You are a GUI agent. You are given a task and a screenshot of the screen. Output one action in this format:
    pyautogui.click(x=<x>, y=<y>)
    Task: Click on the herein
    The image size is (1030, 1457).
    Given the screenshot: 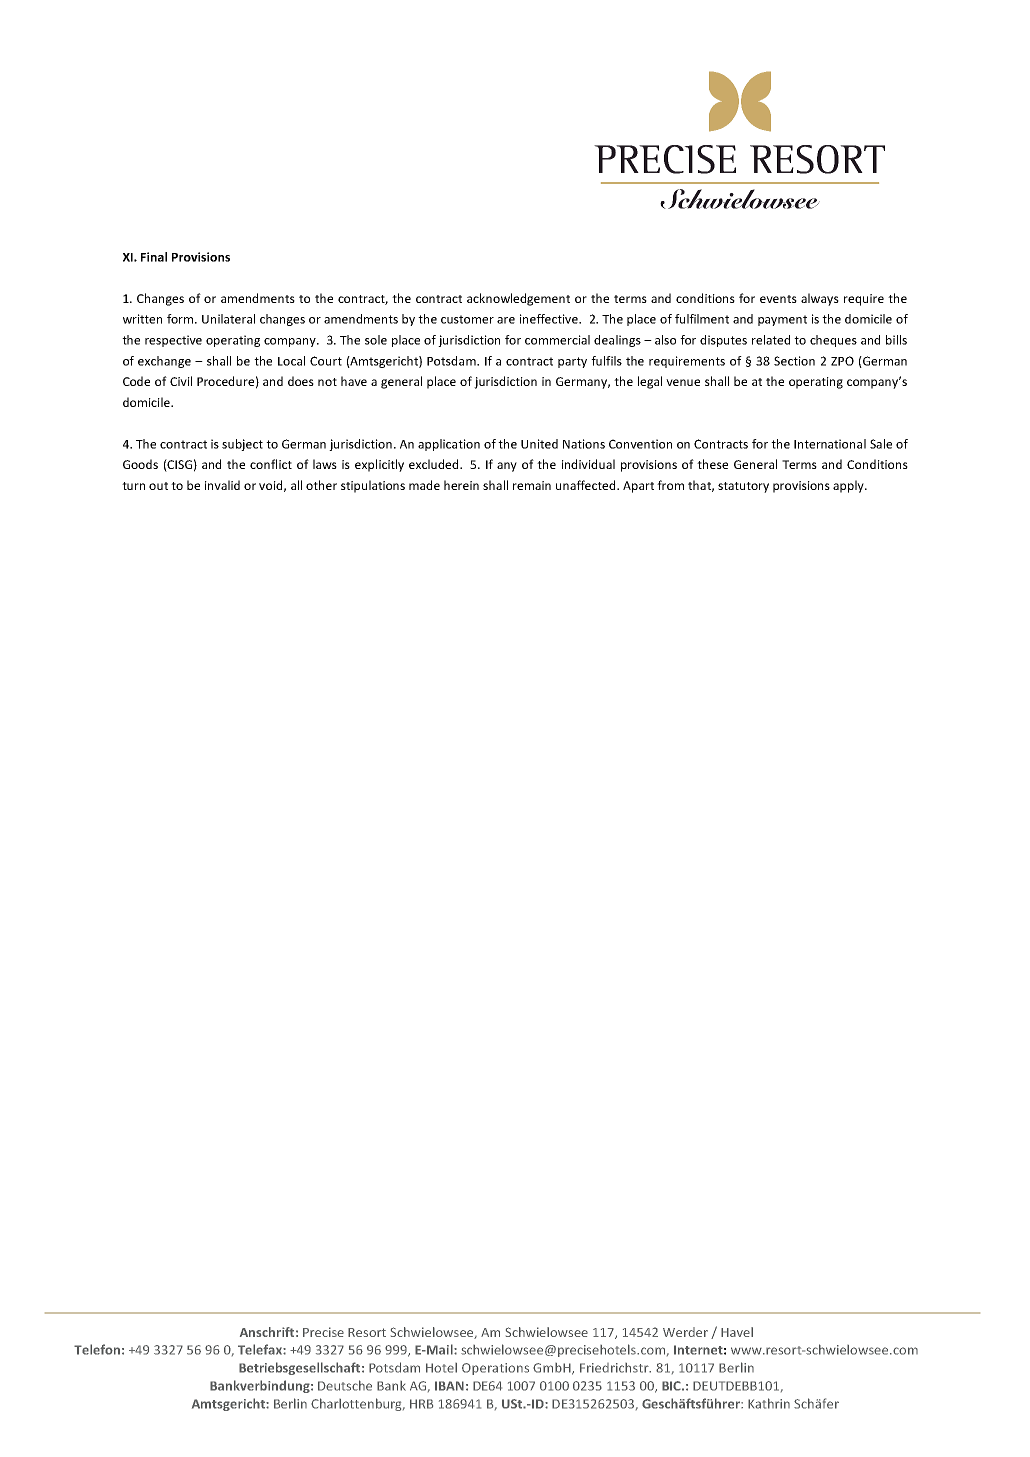 What is the action you would take?
    pyautogui.click(x=461, y=485)
